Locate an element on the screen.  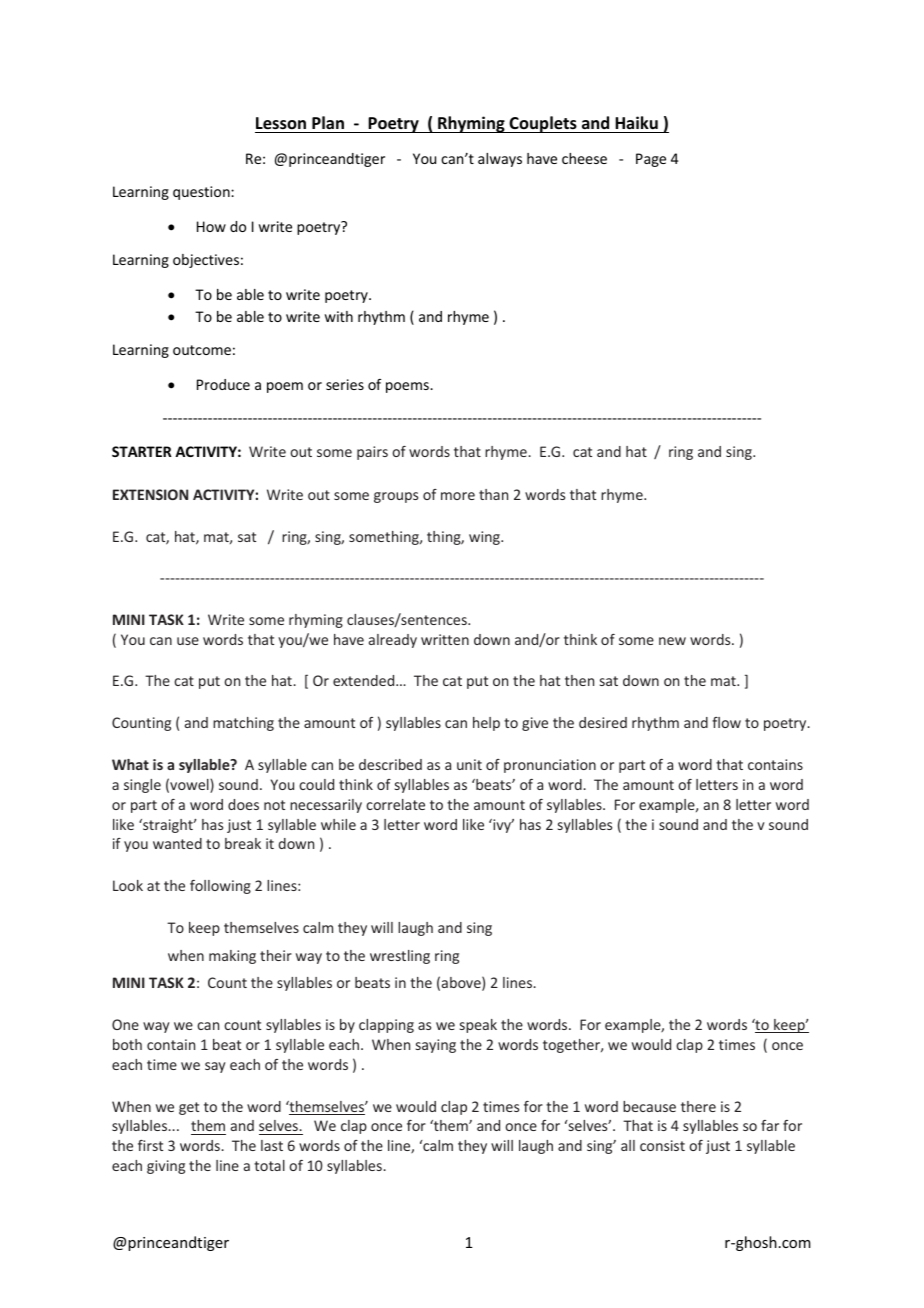
giving is located at coordinates (166, 1167).
